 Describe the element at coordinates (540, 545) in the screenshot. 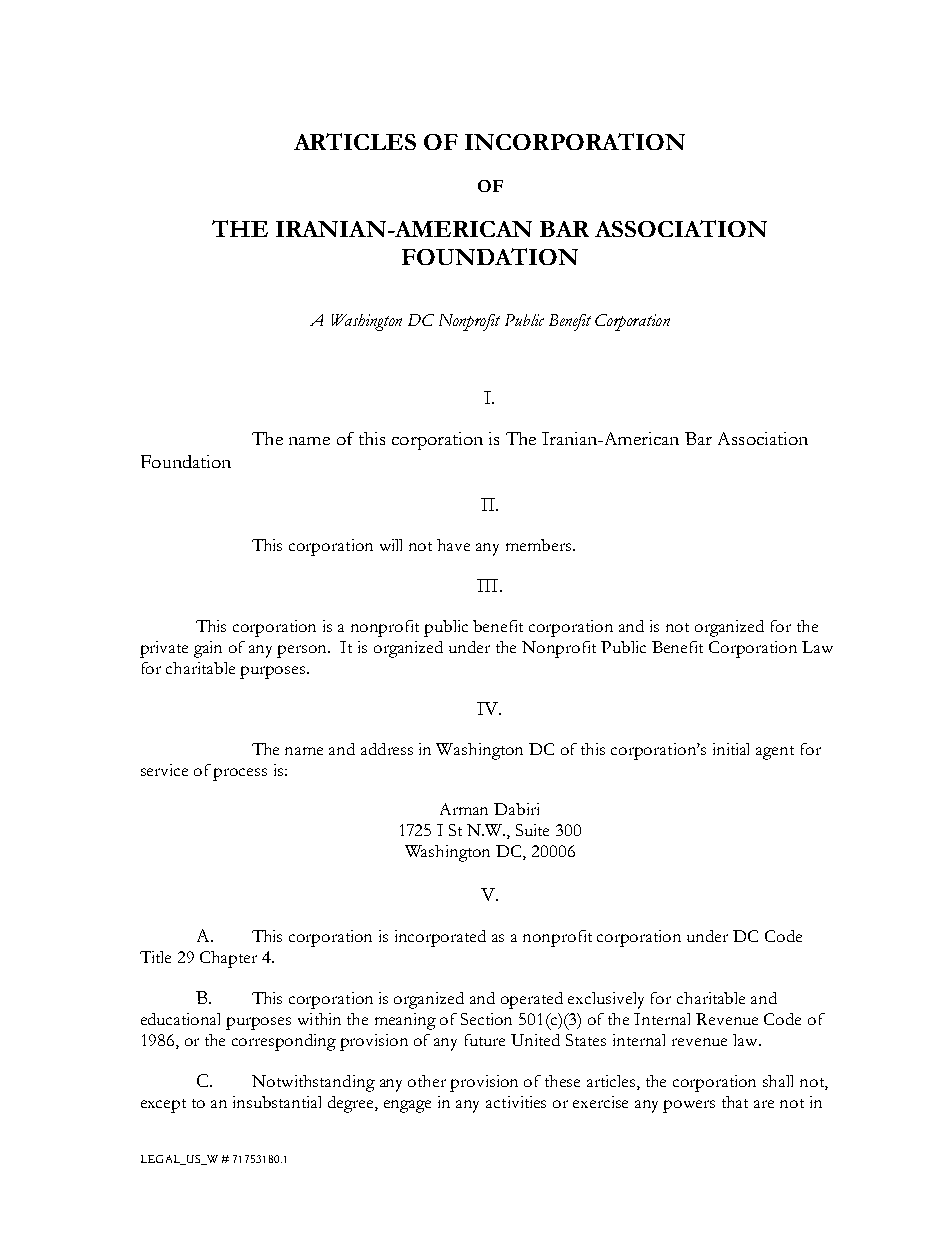

I see `members` at that location.
